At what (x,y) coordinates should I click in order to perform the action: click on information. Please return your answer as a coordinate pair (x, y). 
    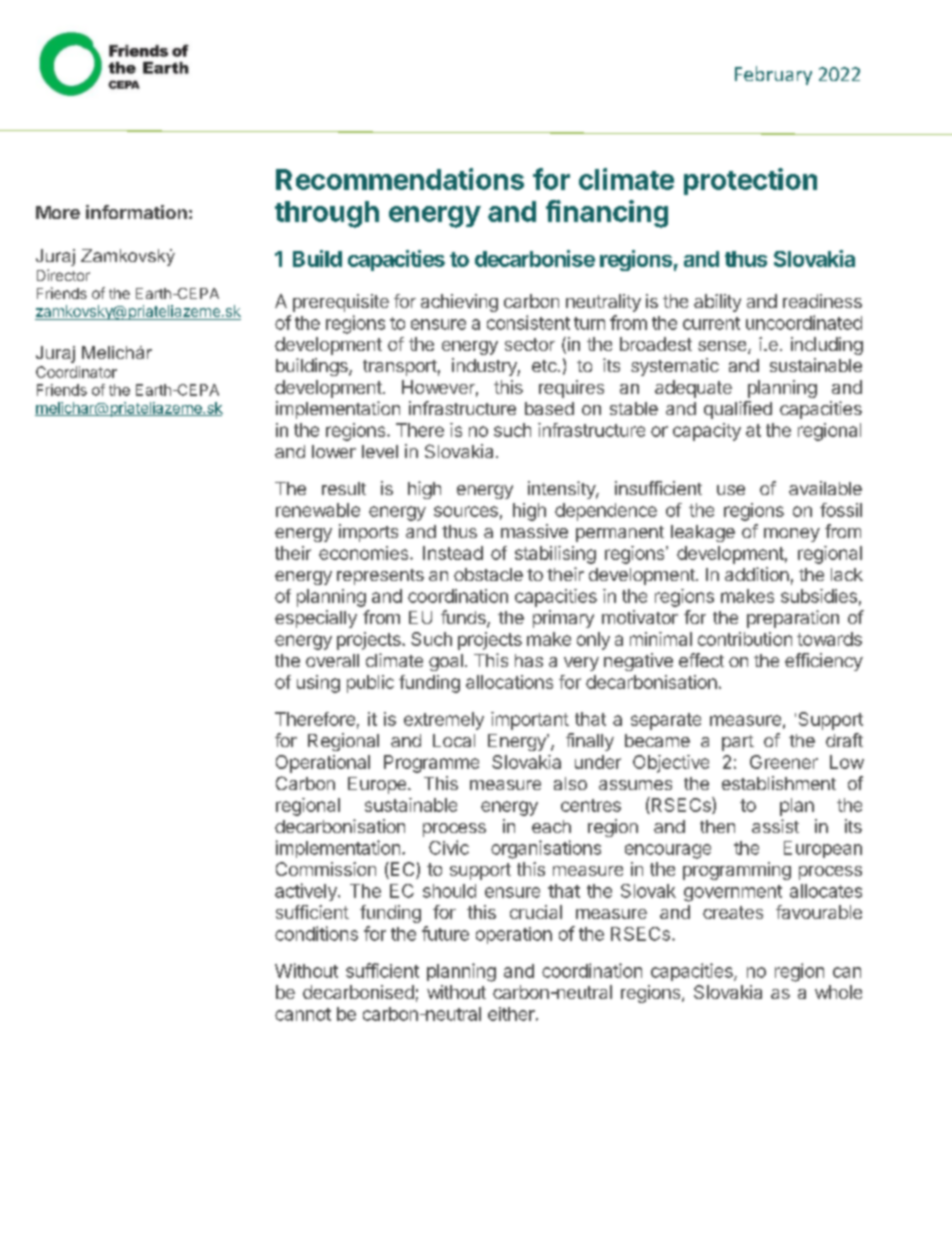
    Looking at the image, I should click on (136, 212).
